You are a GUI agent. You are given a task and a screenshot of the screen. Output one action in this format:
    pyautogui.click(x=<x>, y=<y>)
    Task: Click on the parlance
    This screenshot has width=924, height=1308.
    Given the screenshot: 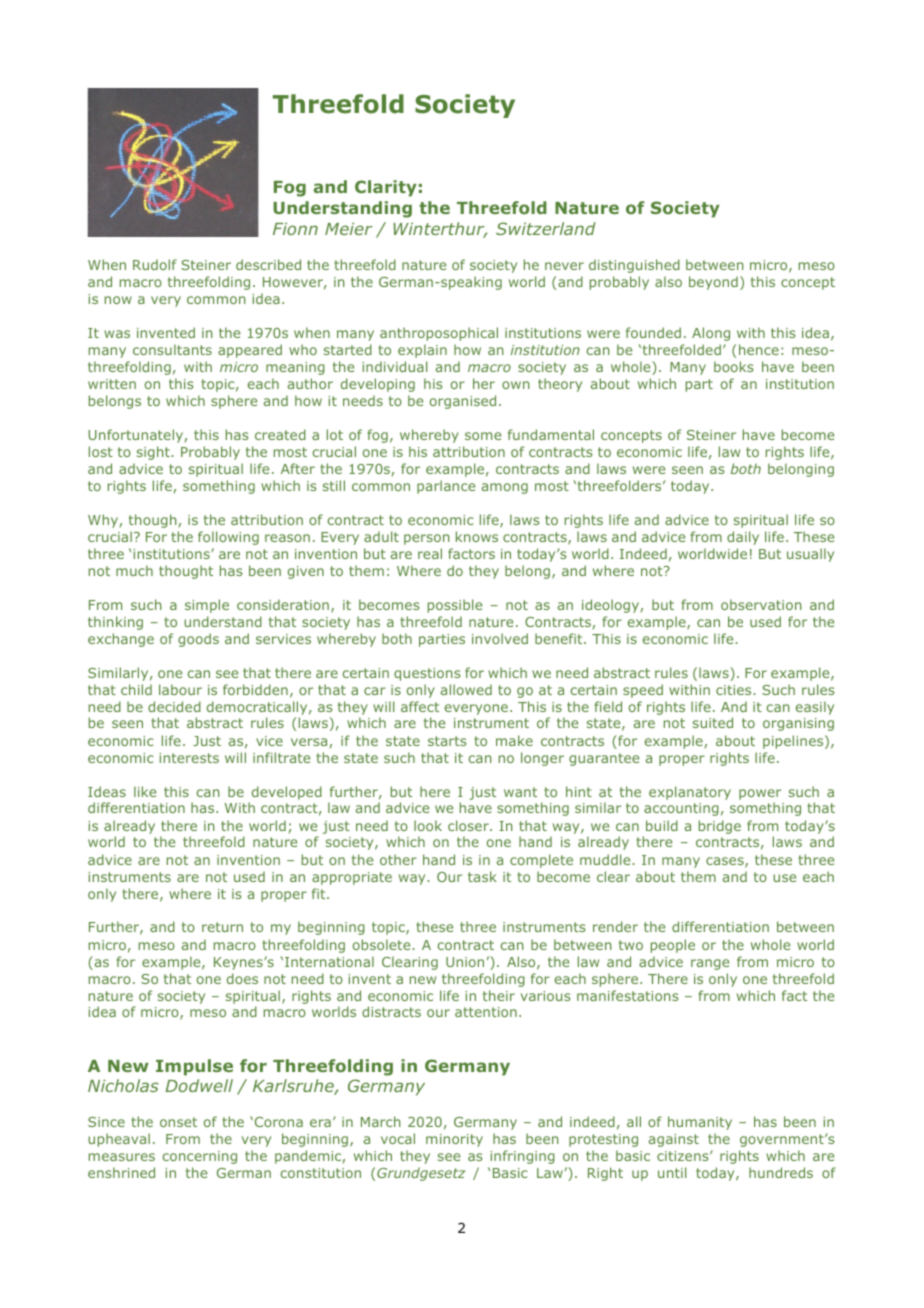 What is the action you would take?
    pyautogui.click(x=446, y=487)
